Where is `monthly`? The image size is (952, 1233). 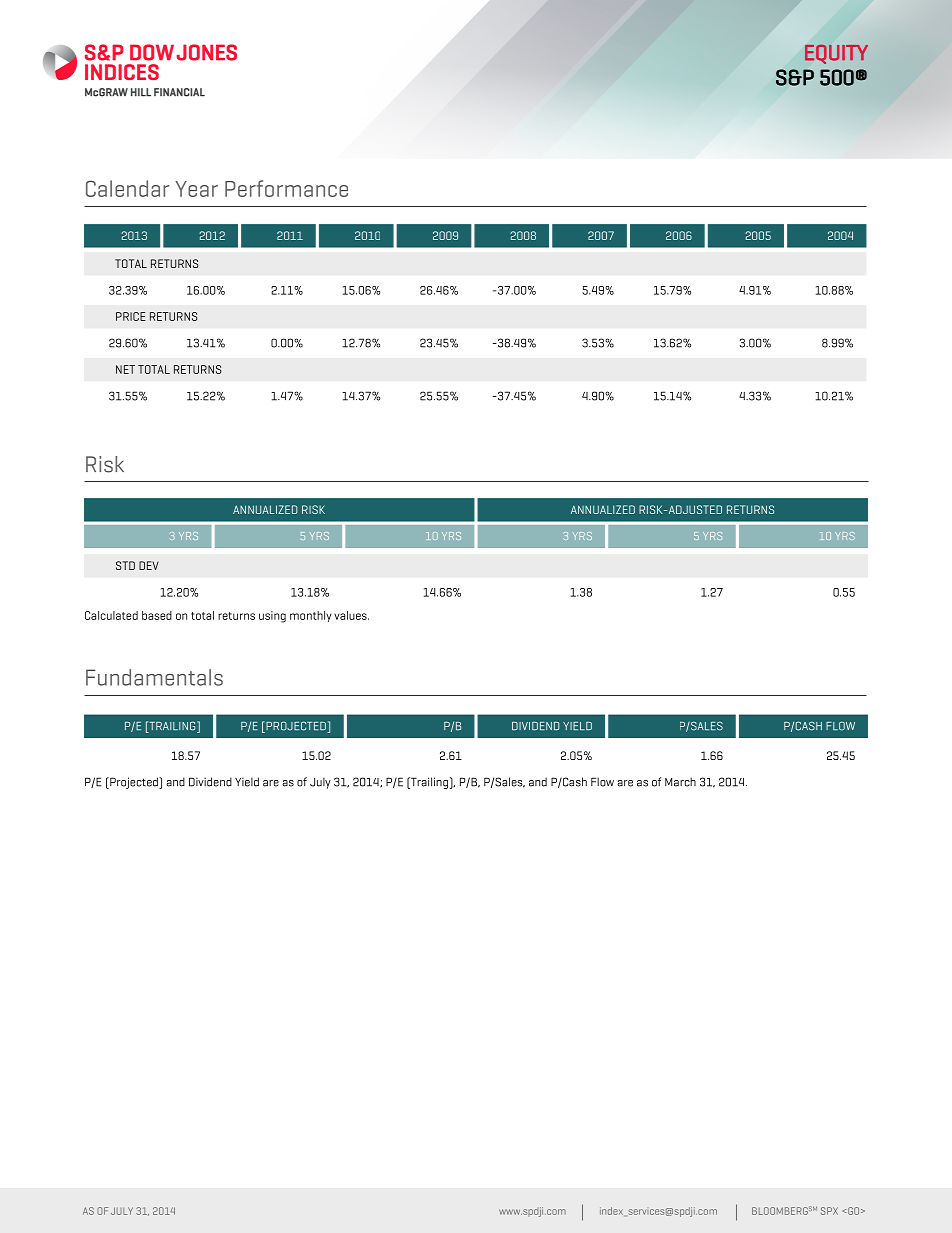
monthly is located at coordinates (310, 616).
